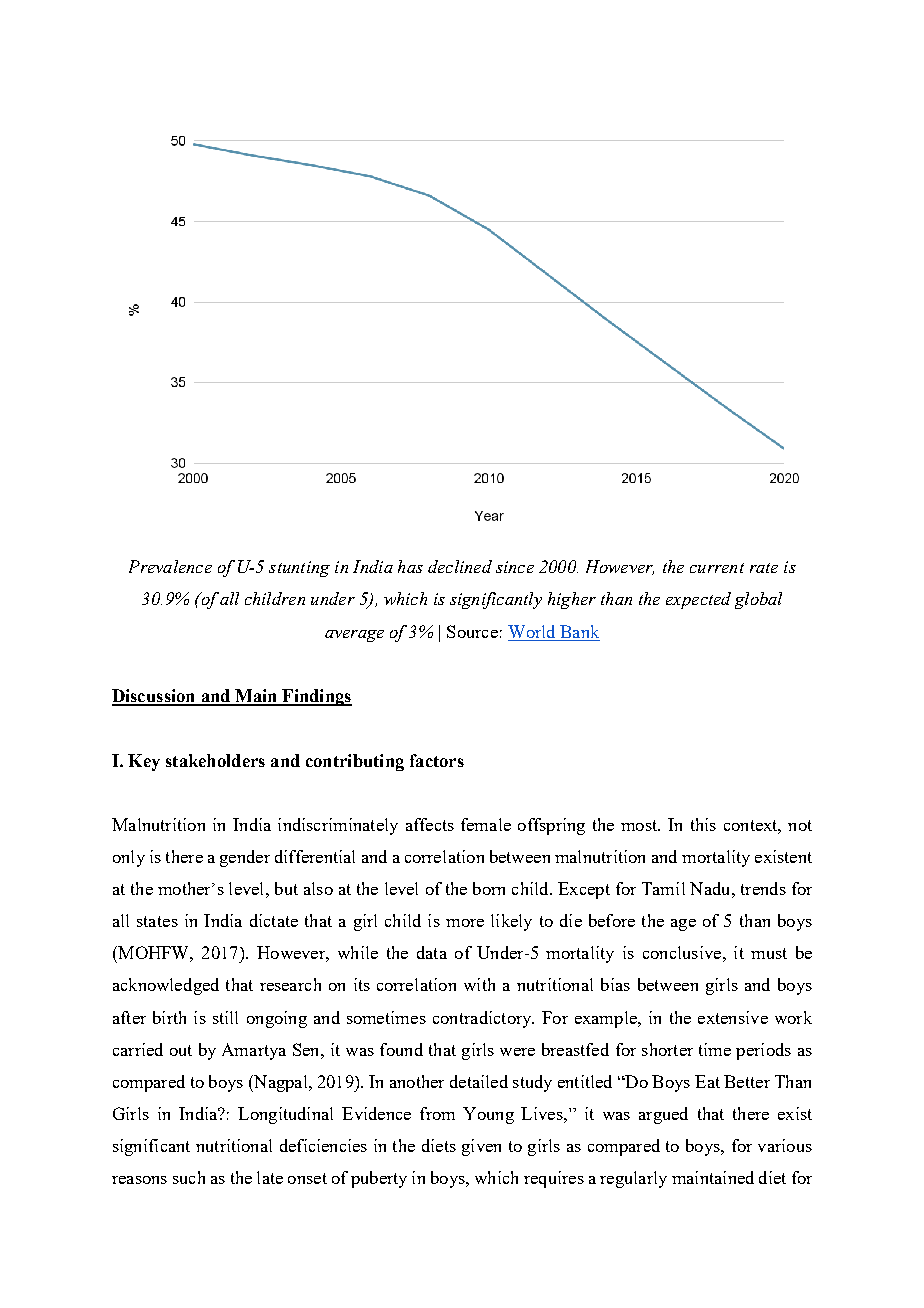  I want to click on Prevalence, so click(170, 566).
